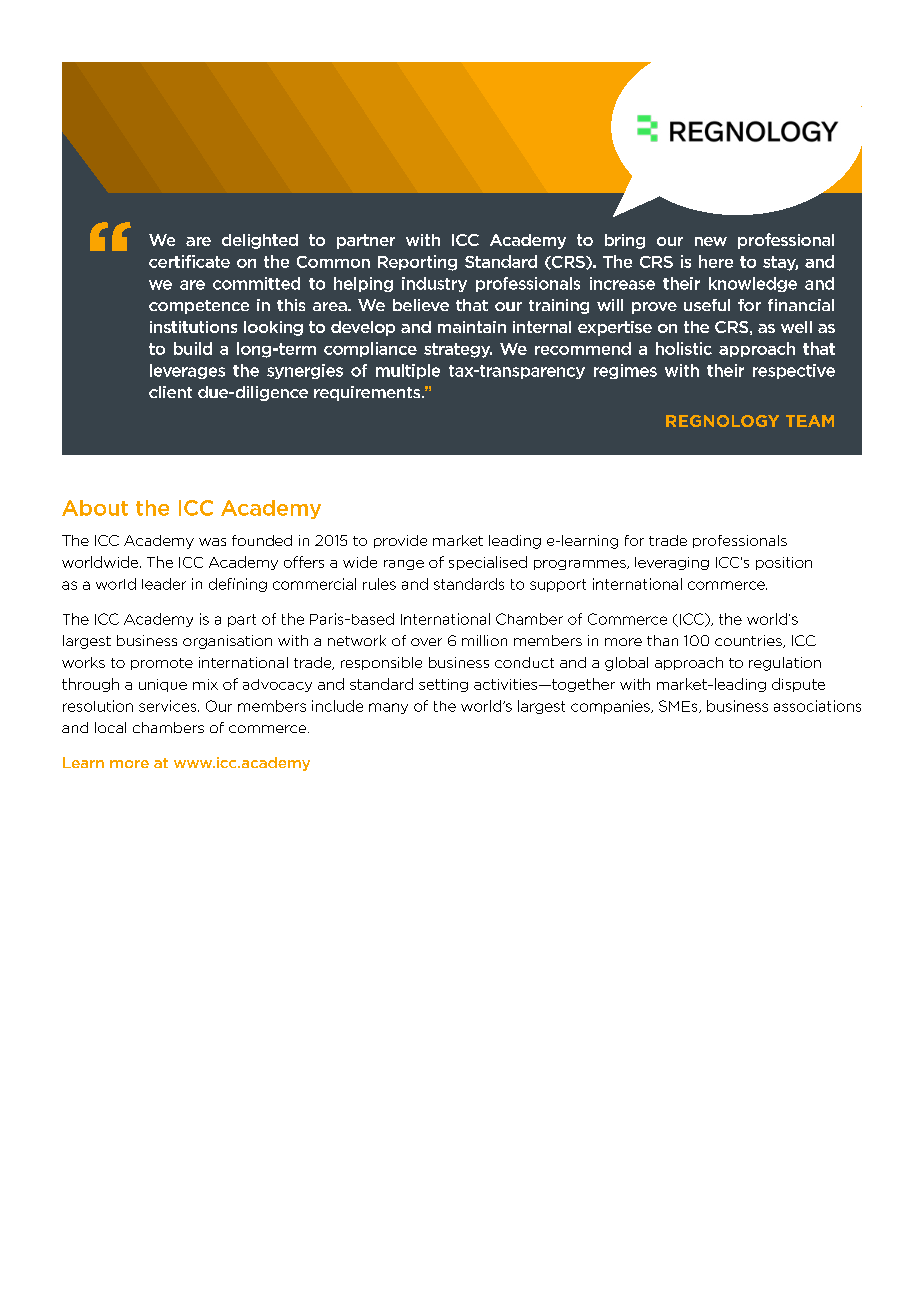 Image resolution: width=924 pixels, height=1308 pixels. I want to click on client, so click(170, 392).
